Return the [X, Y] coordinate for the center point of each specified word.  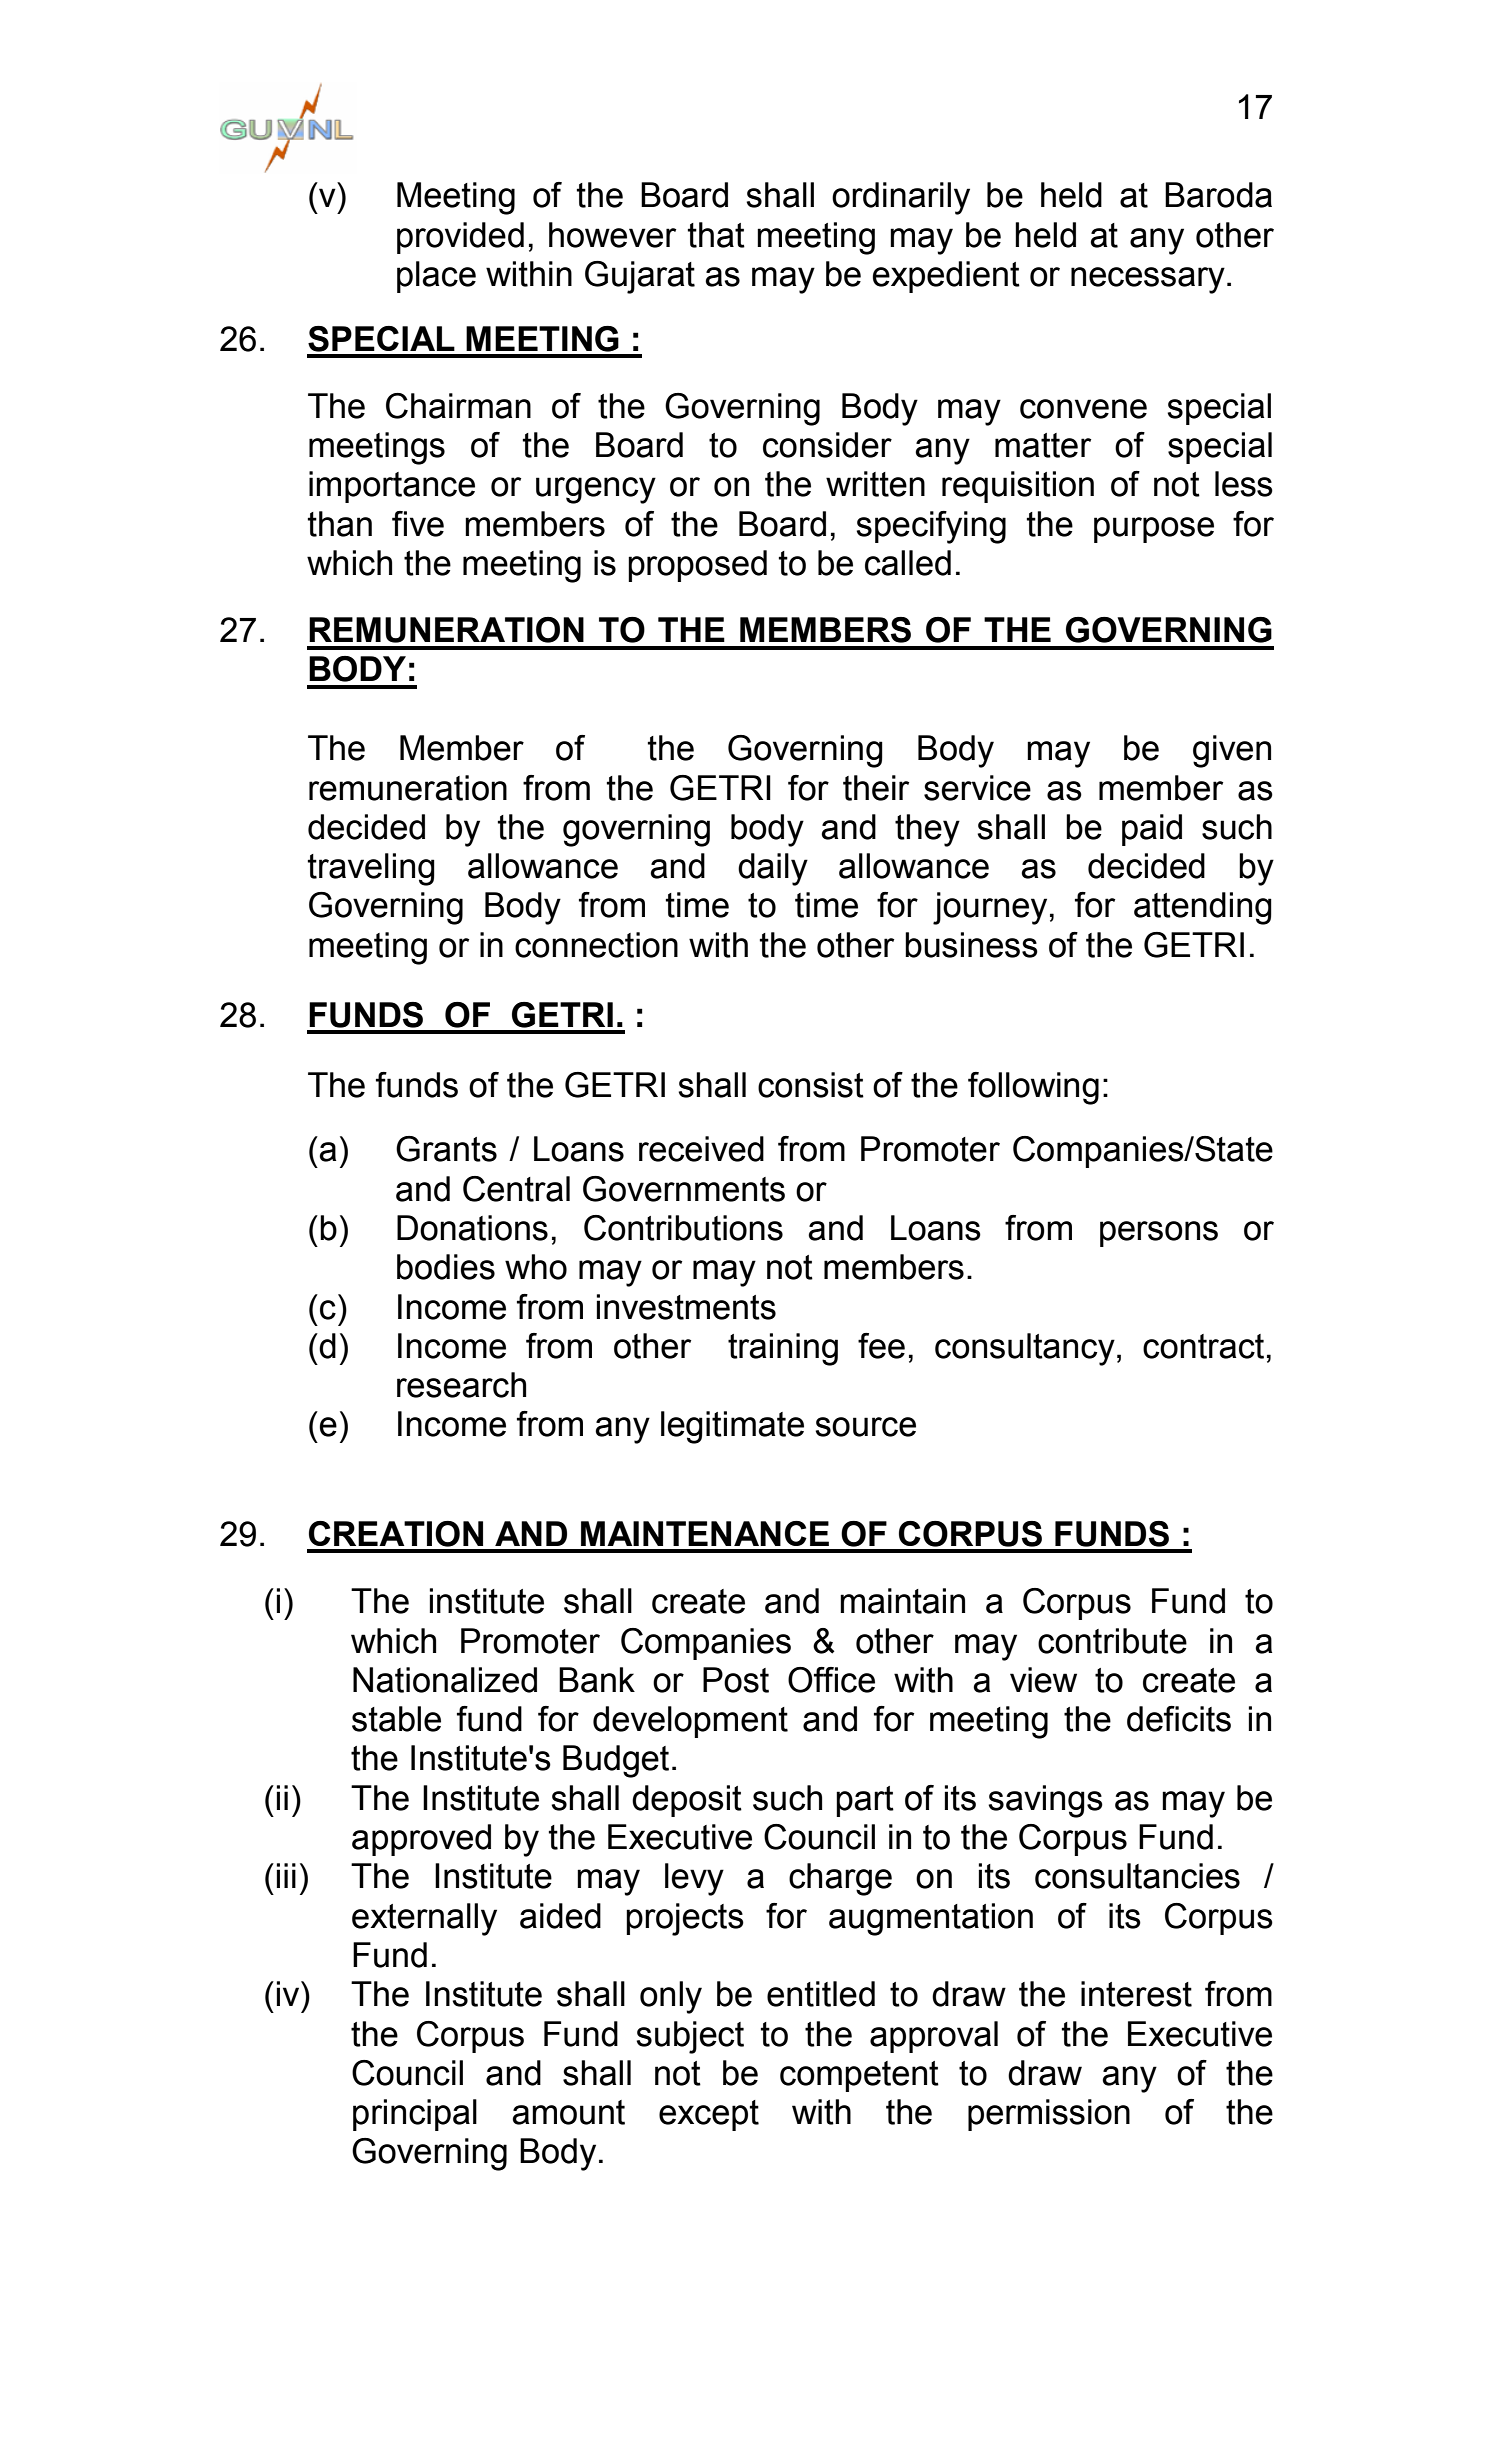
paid [1152, 830]
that [716, 235]
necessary [1148, 280]
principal [415, 2115]
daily [773, 869]
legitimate [732, 1427]
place [436, 277]
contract [1203, 1346]
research [461, 1385]
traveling [371, 869]
